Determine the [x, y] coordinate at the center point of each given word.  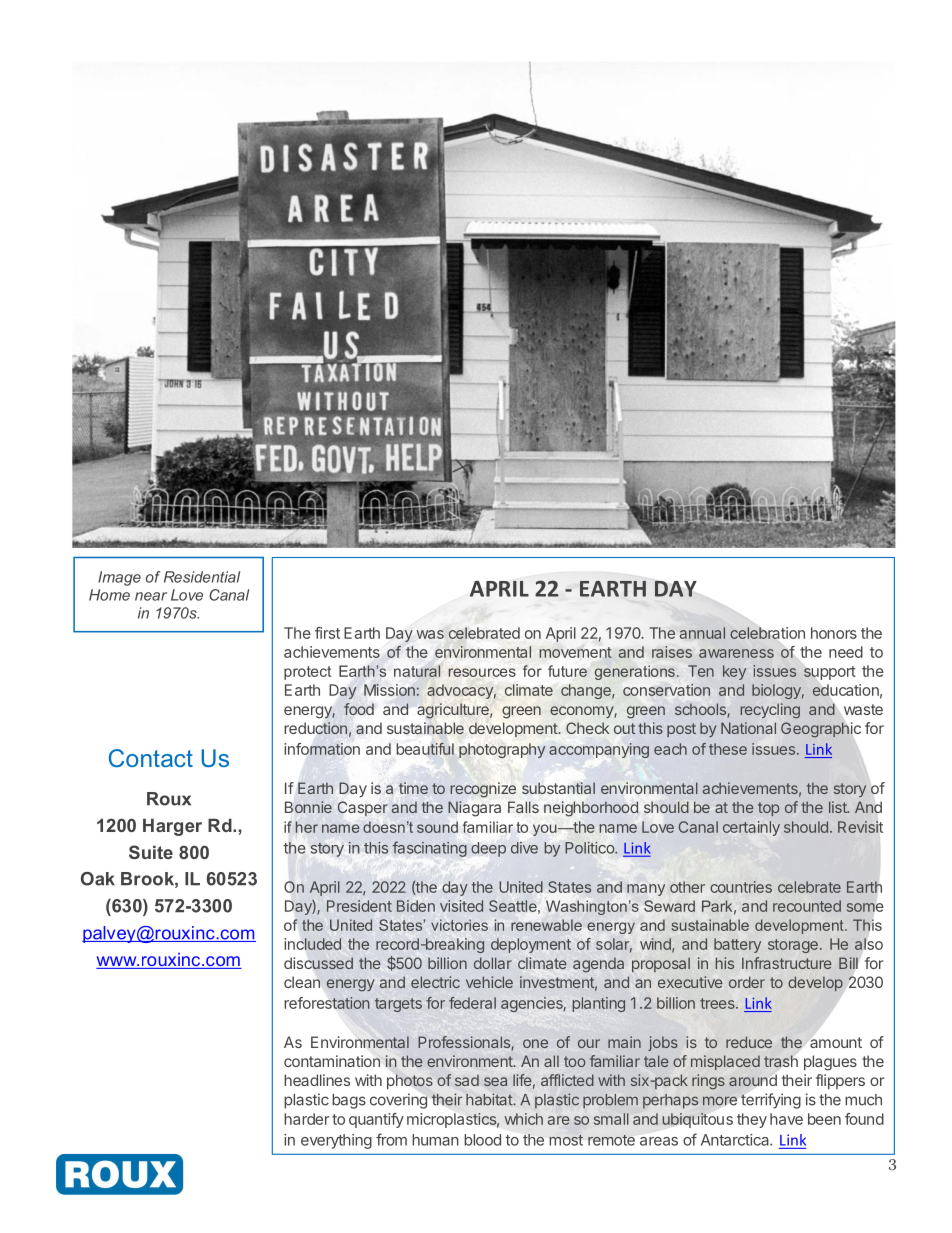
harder [307, 1119]
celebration [767, 633]
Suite [151, 852]
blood [482, 1140]
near [151, 596]
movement [575, 652]
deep [488, 849]
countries [741, 887]
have [786, 1119]
